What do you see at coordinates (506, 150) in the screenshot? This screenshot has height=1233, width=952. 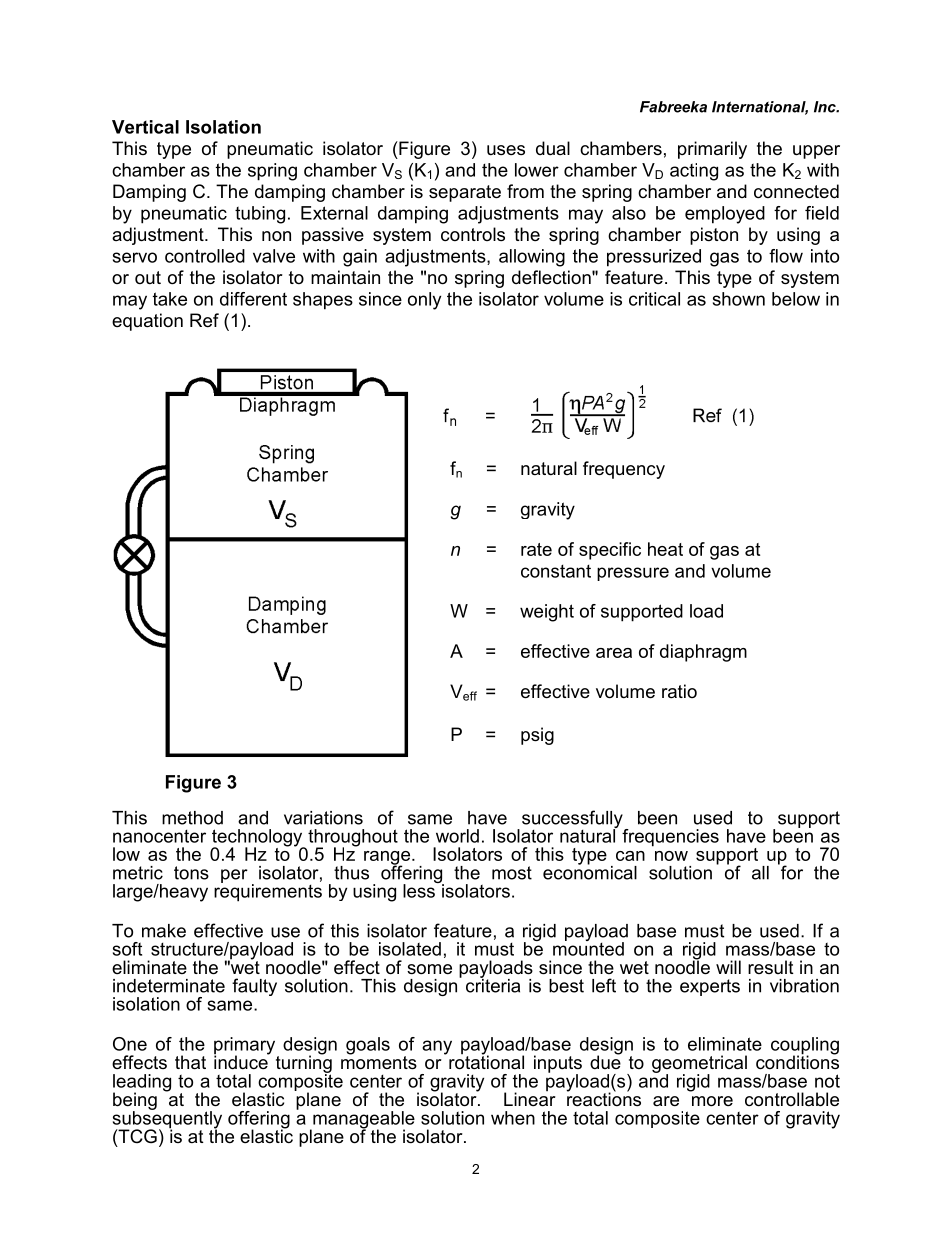 I see `uses` at bounding box center [506, 150].
